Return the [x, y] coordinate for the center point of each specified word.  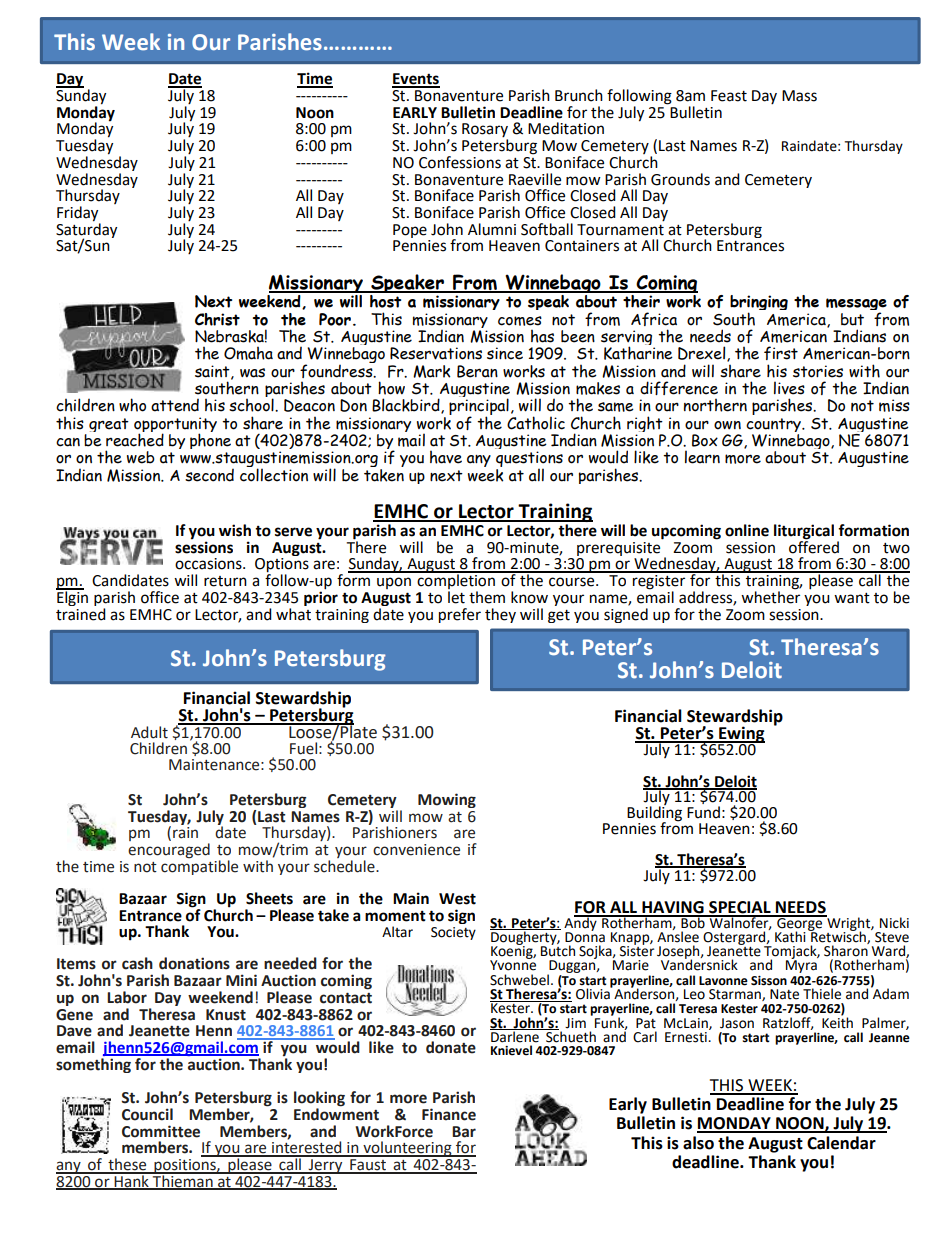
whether [770, 596]
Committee [161, 1131]
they [500, 615]
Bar [464, 1132]
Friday [79, 215]
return [225, 581]
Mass [799, 96]
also [698, 1143]
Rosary [485, 131]
